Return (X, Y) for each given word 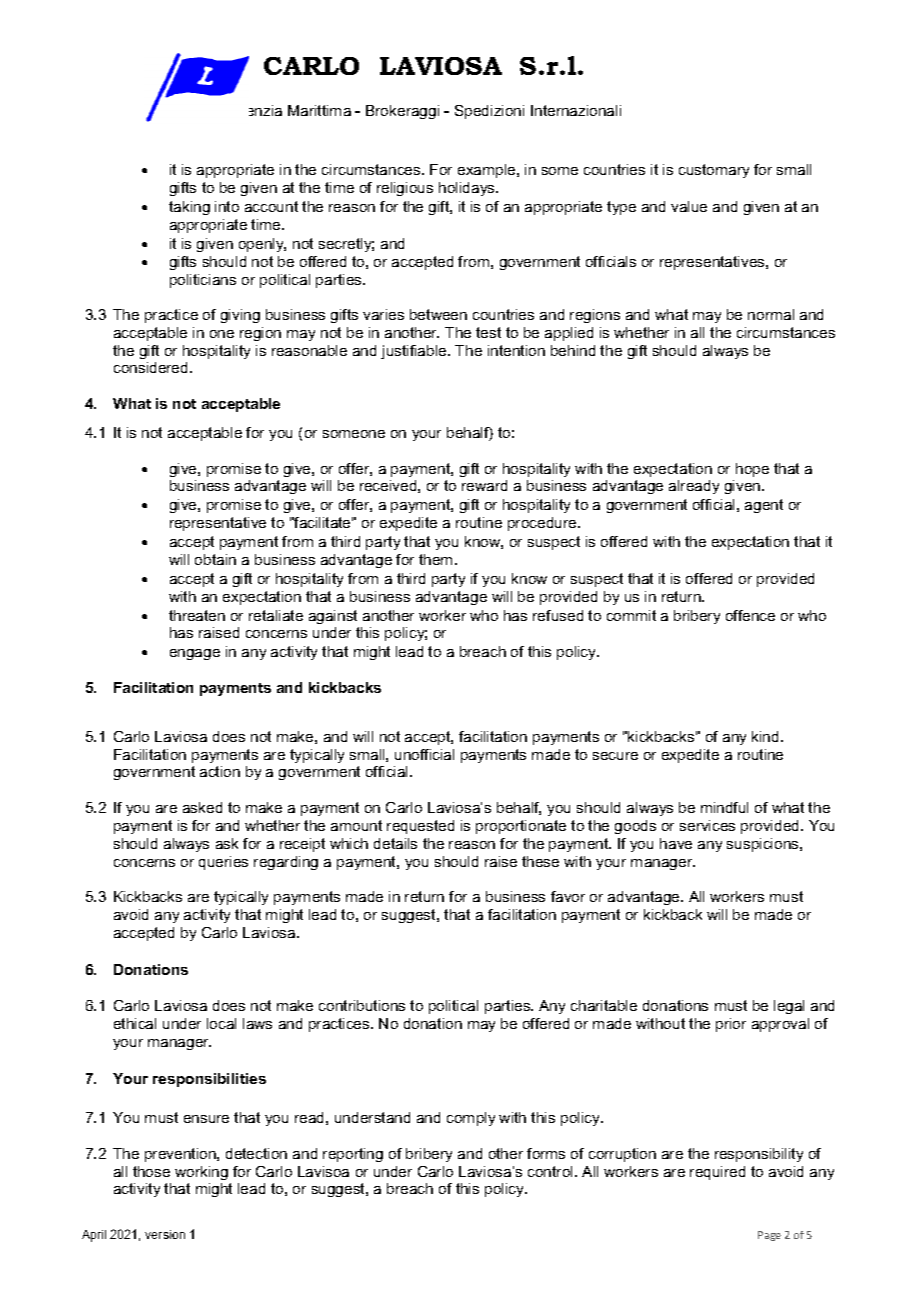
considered (152, 367)
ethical (135, 1023)
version (165, 1234)
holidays (468, 189)
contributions (362, 1005)
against (333, 617)
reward (484, 485)
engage (195, 654)
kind (765, 736)
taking (189, 208)
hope (752, 470)
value (689, 206)
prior (731, 1025)
